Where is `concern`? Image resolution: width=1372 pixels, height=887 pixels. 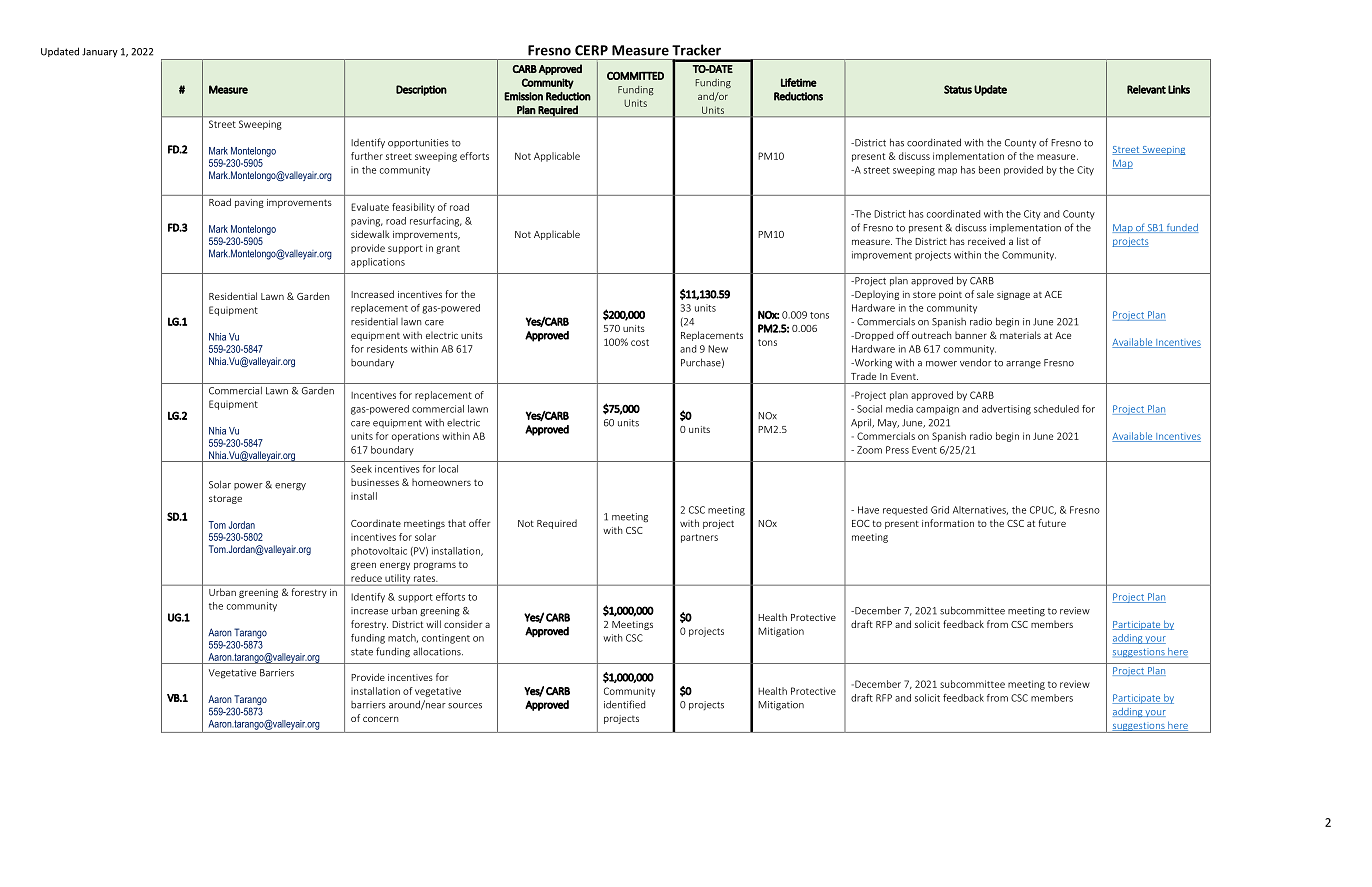
concern is located at coordinates (380, 719).
